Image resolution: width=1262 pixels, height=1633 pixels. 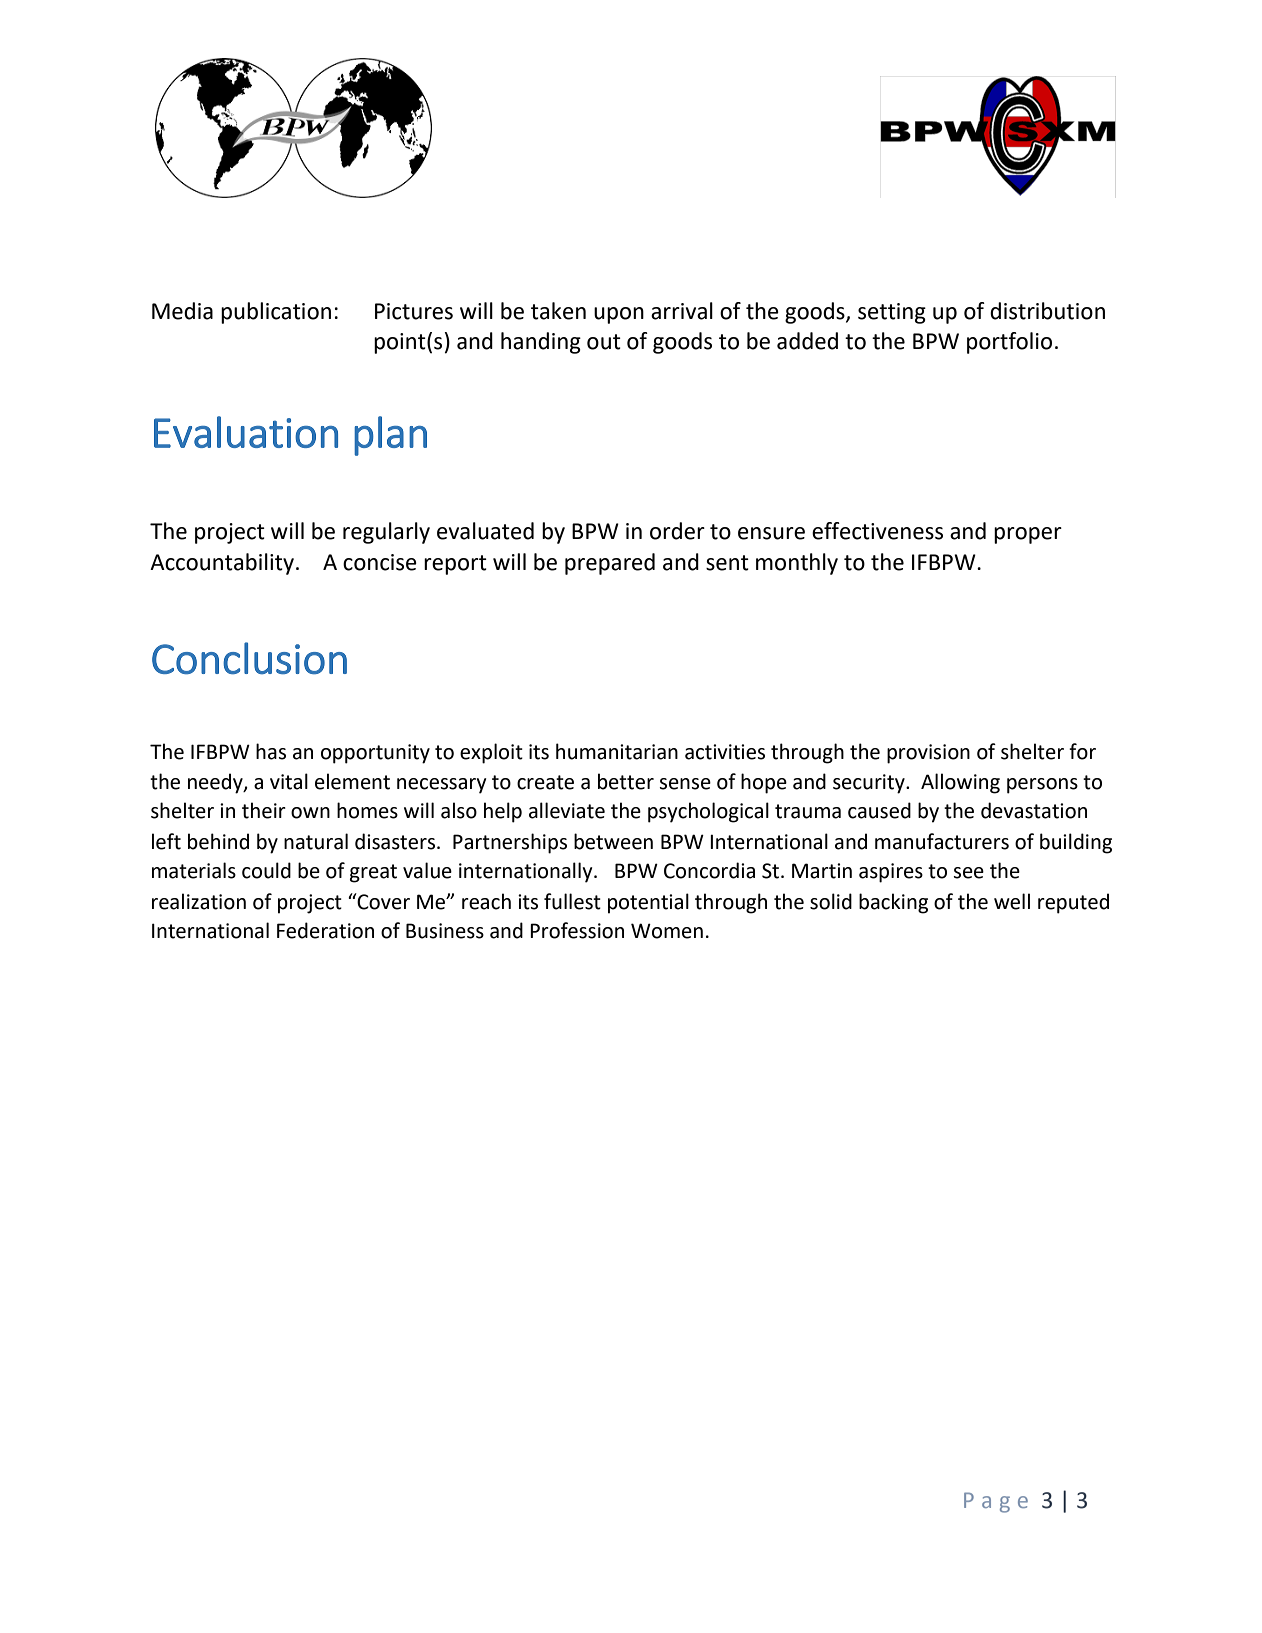 I want to click on well, so click(x=1012, y=901).
